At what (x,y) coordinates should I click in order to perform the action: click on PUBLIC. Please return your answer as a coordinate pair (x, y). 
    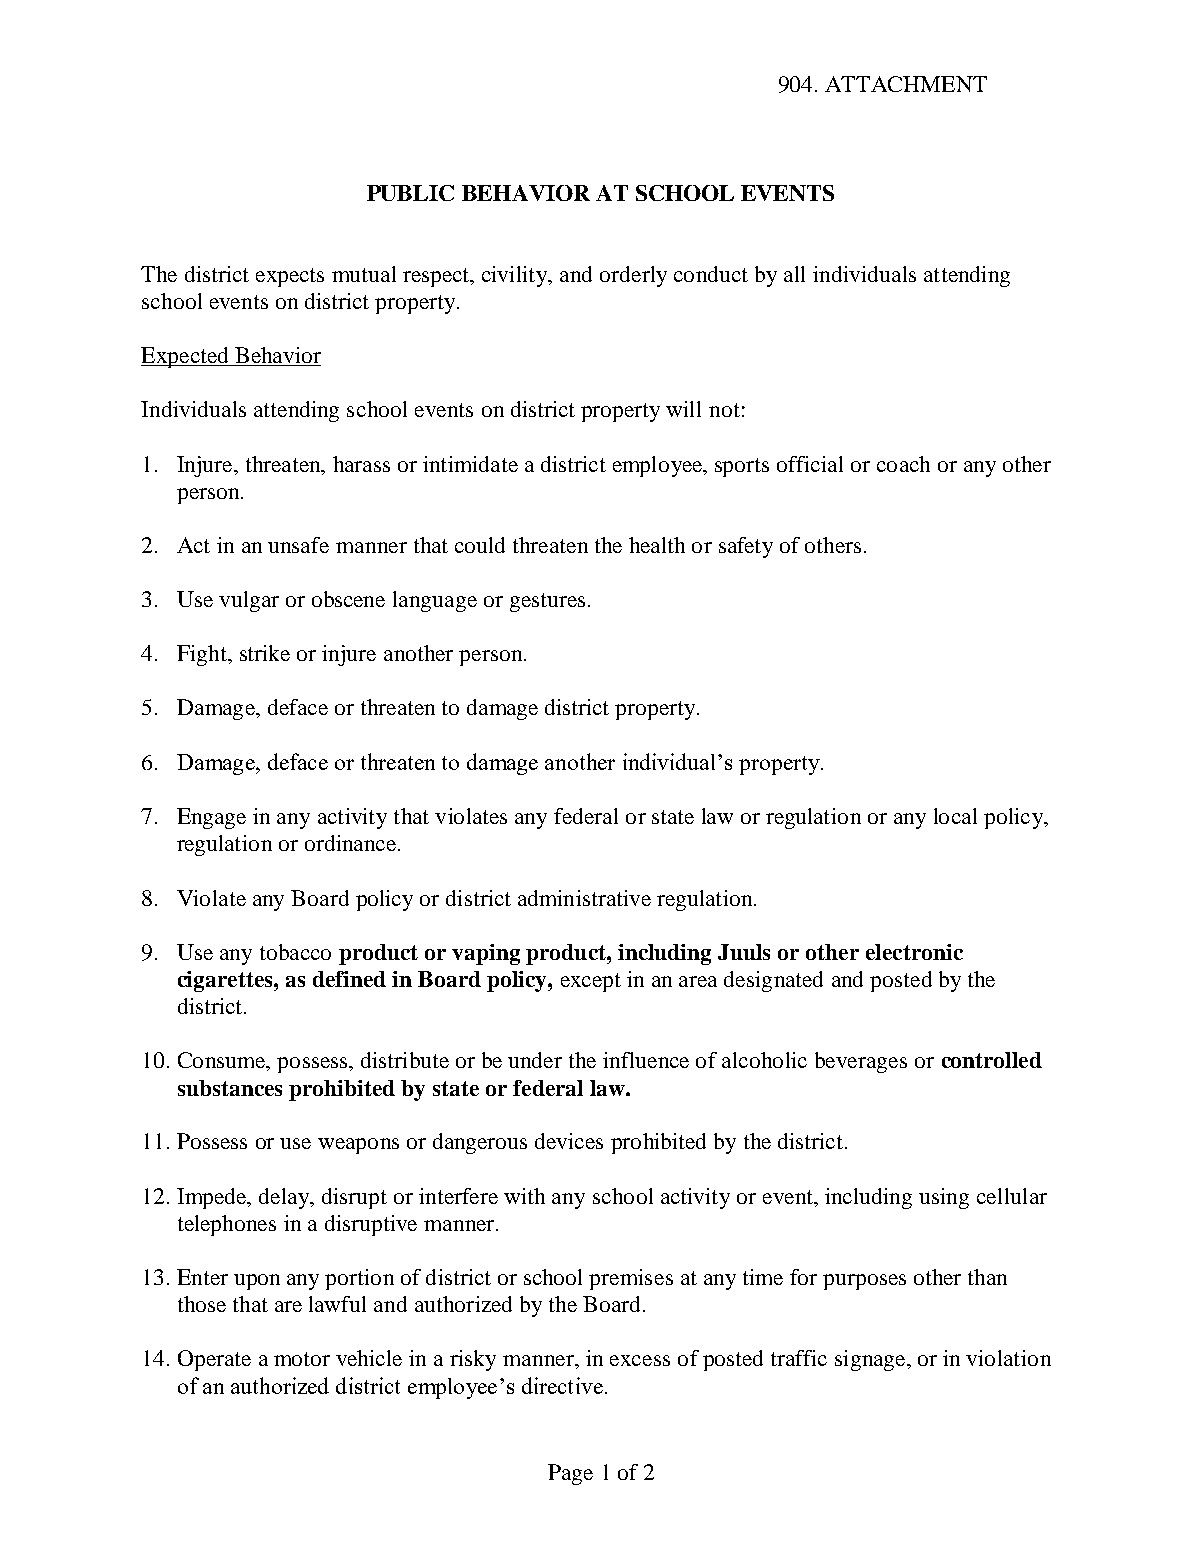
    Looking at the image, I should click on (410, 193).
